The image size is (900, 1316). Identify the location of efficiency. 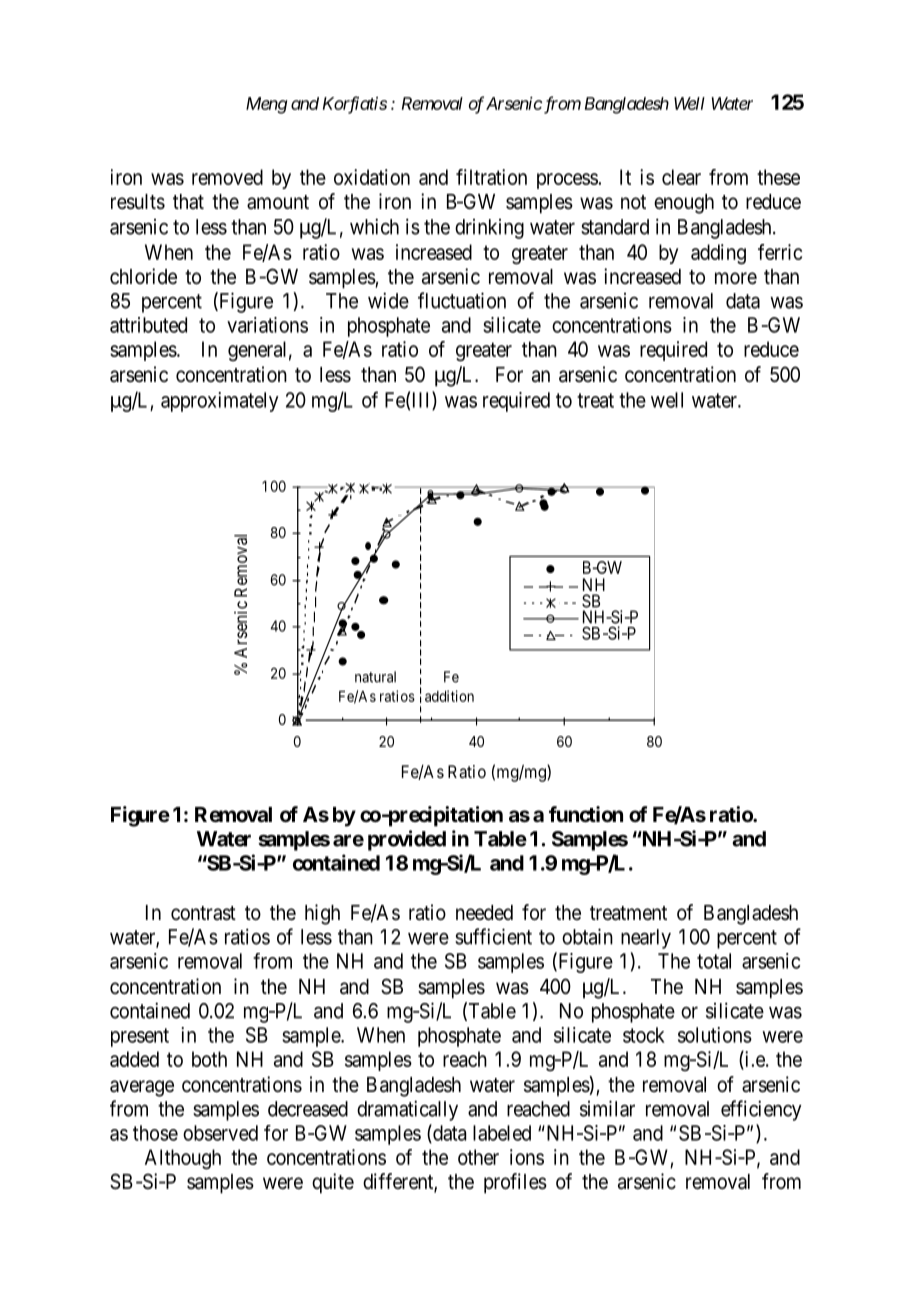
(761, 1110).
